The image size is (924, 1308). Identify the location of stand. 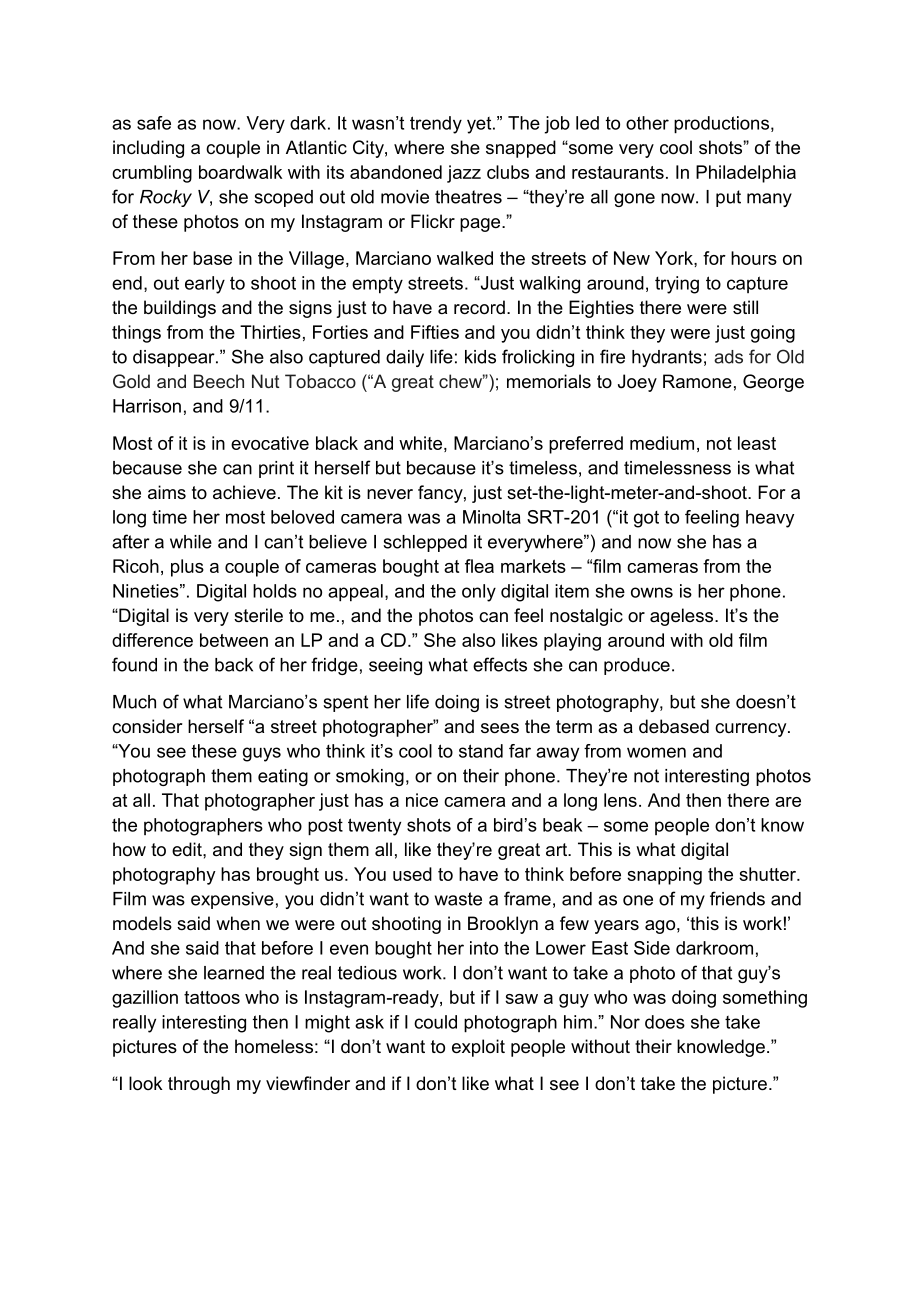
(481, 751).
